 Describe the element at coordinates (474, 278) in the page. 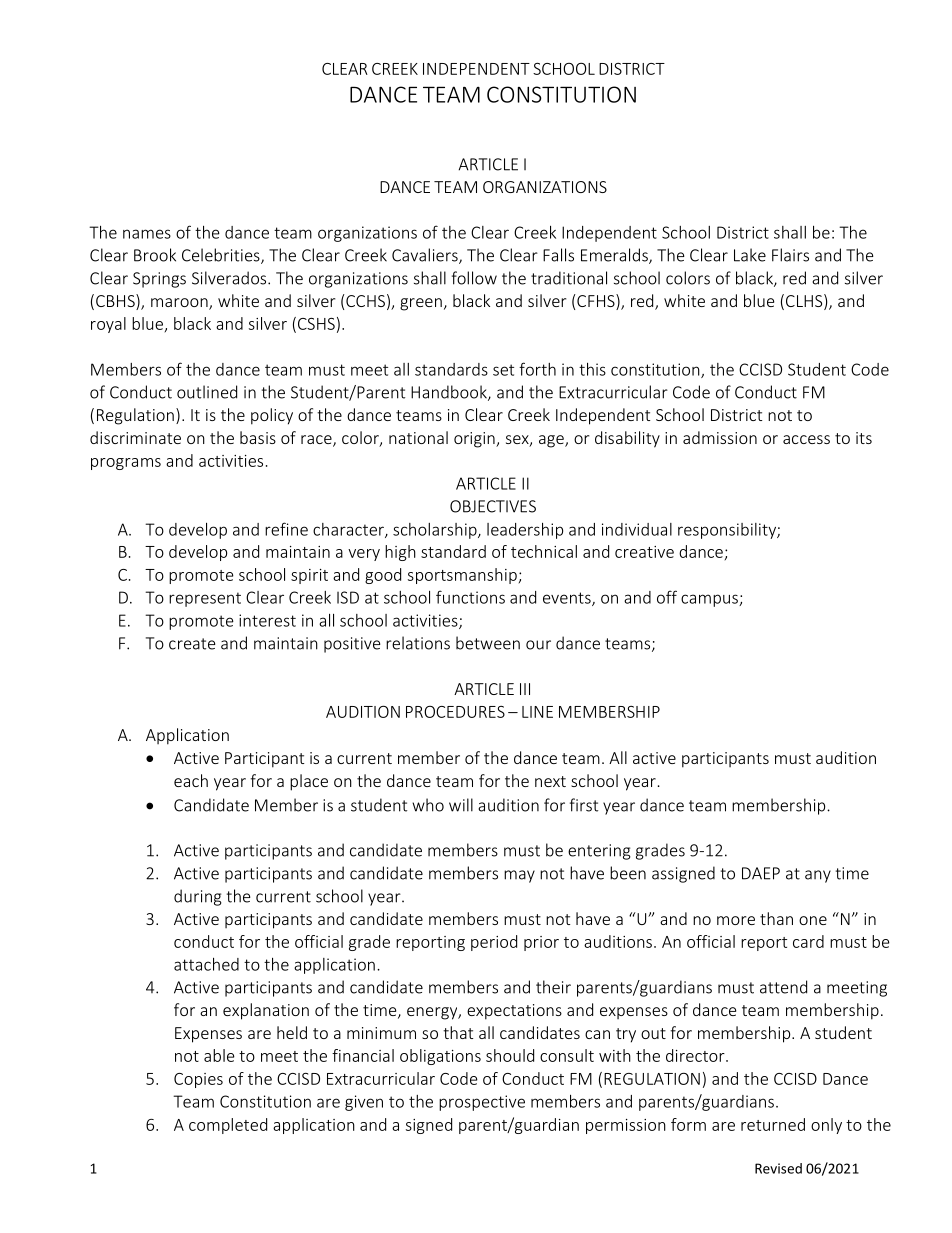

I see `follow` at that location.
